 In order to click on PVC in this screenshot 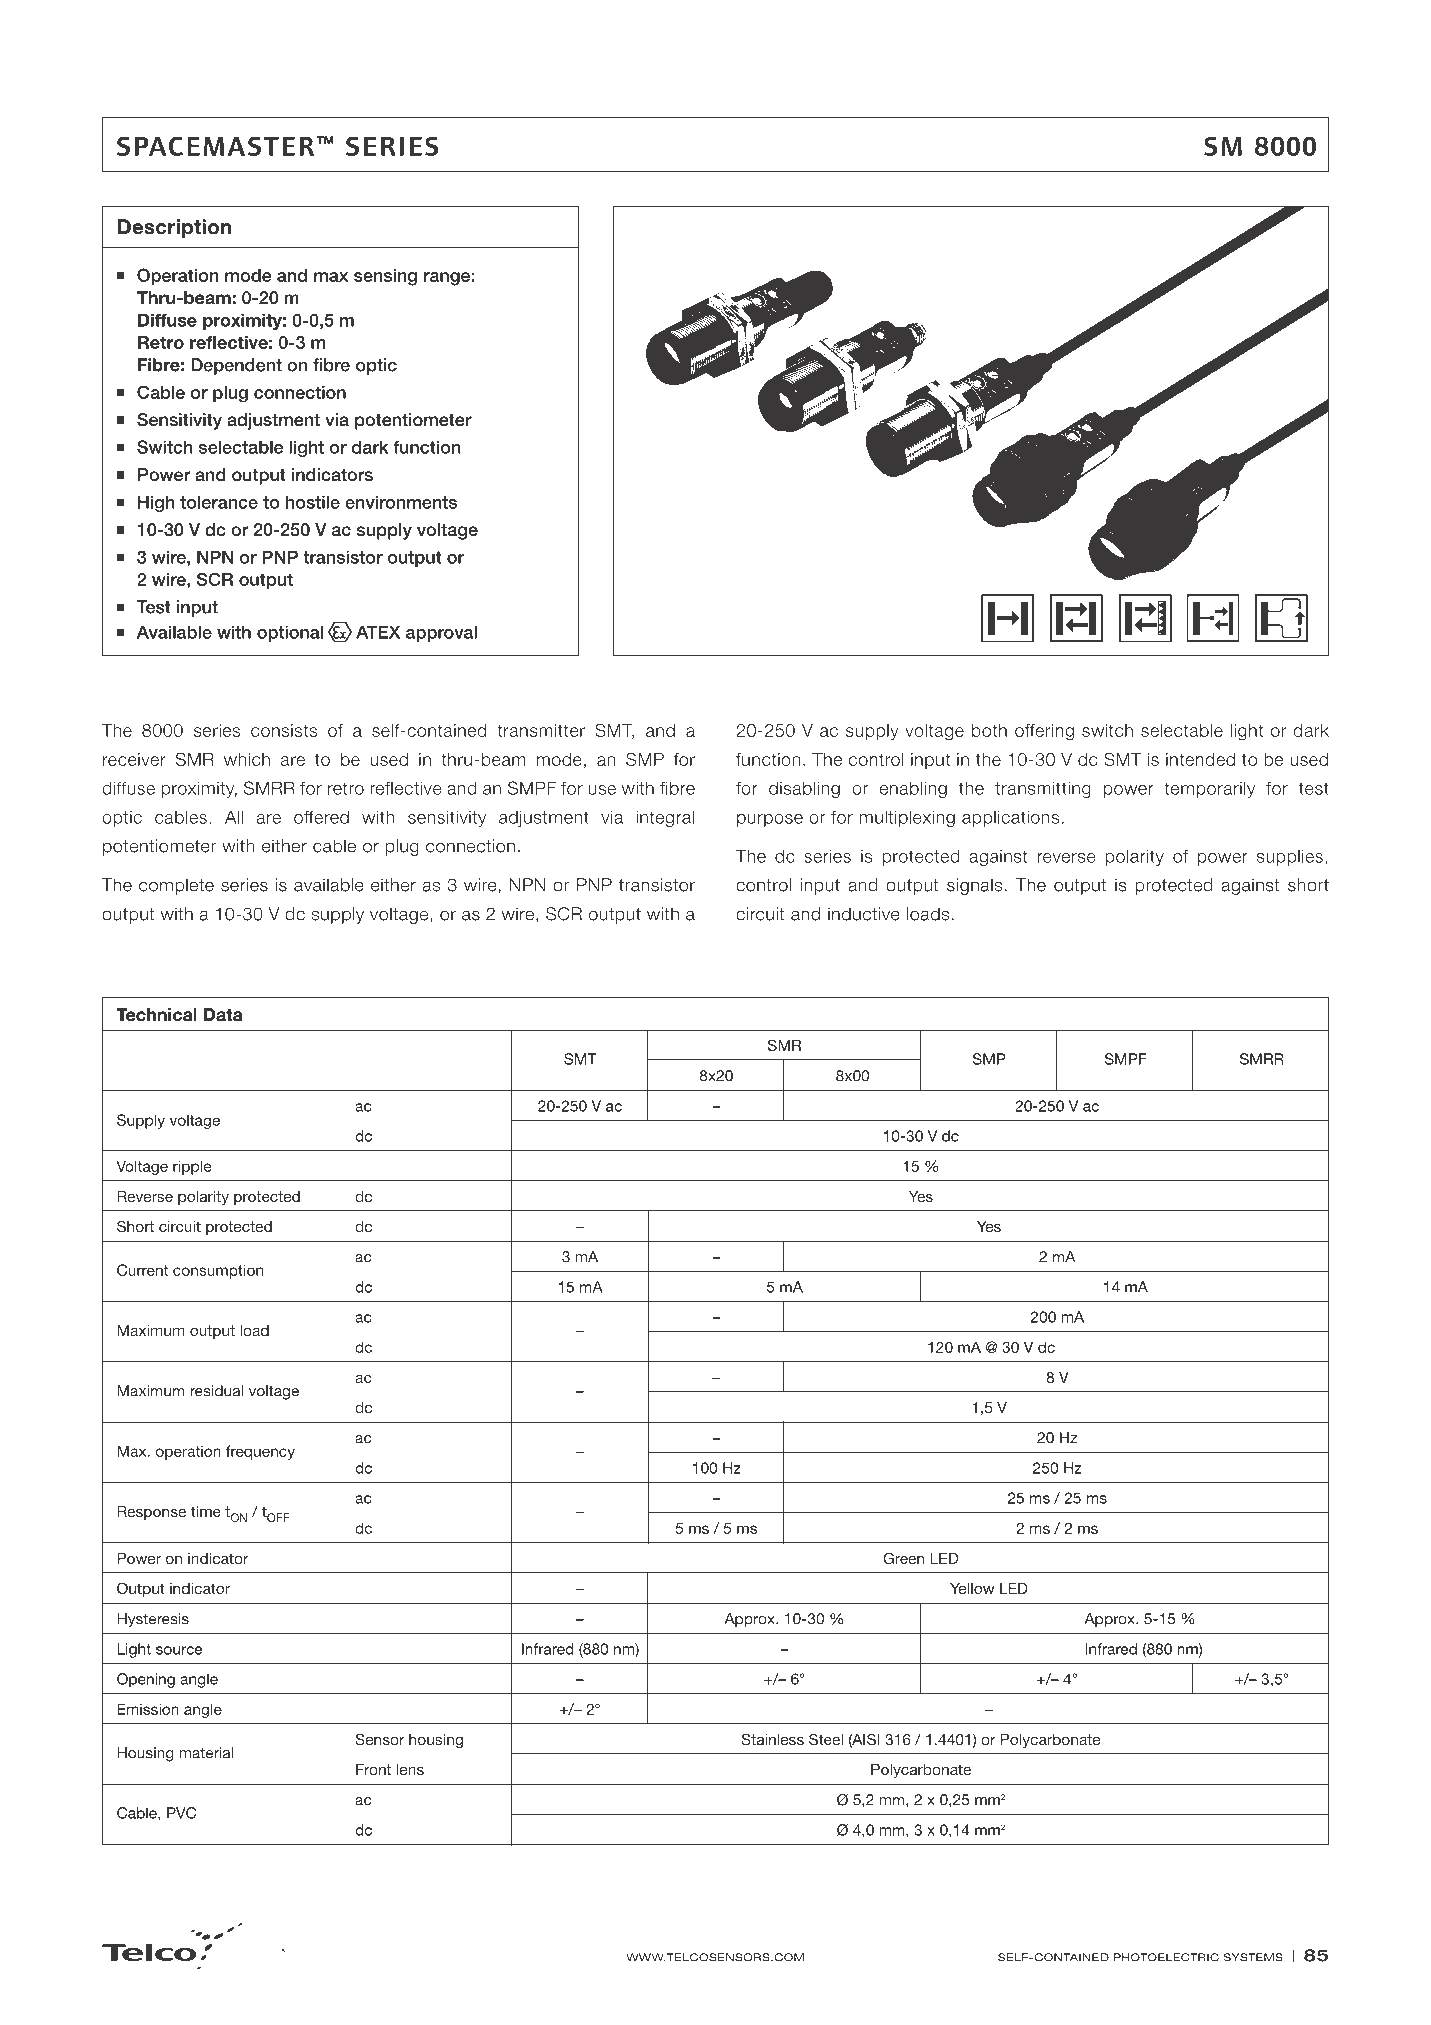, I will do `click(181, 1813)`.
